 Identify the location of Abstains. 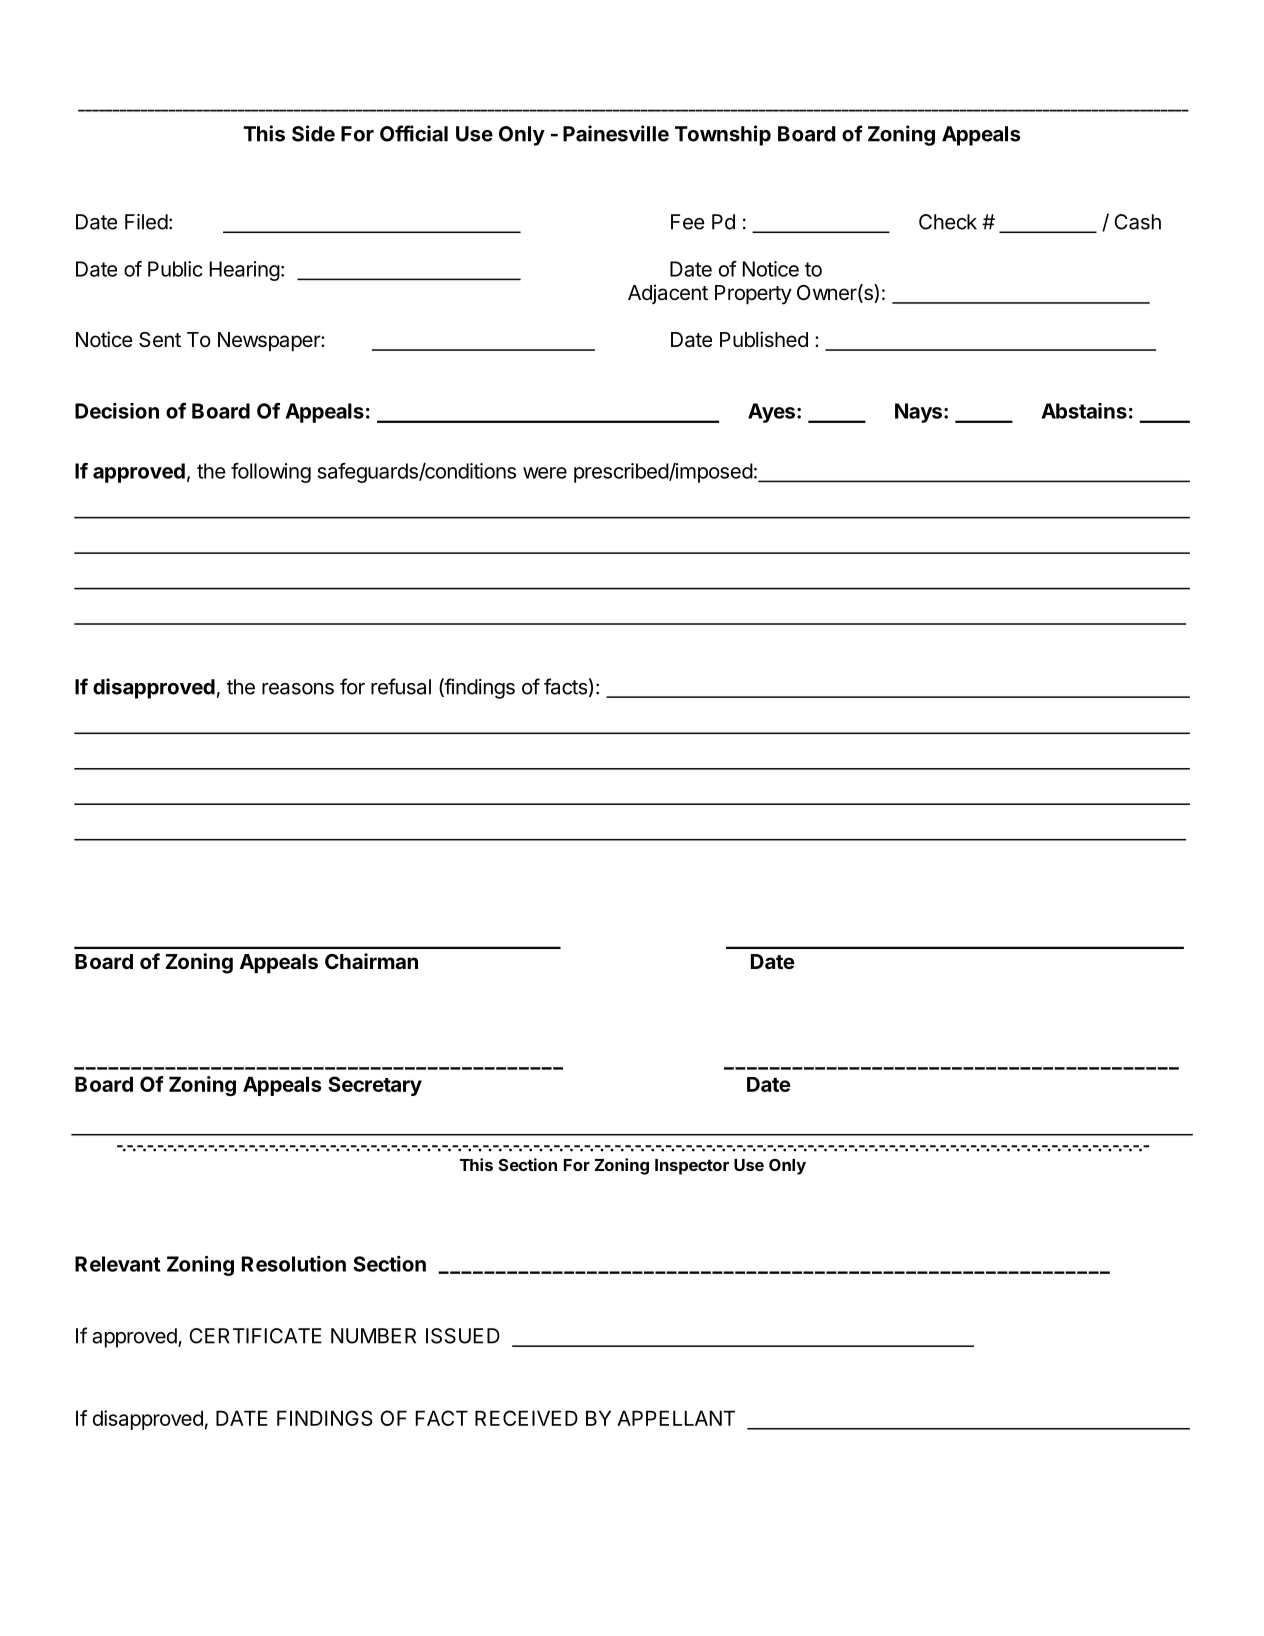
(1084, 411).
